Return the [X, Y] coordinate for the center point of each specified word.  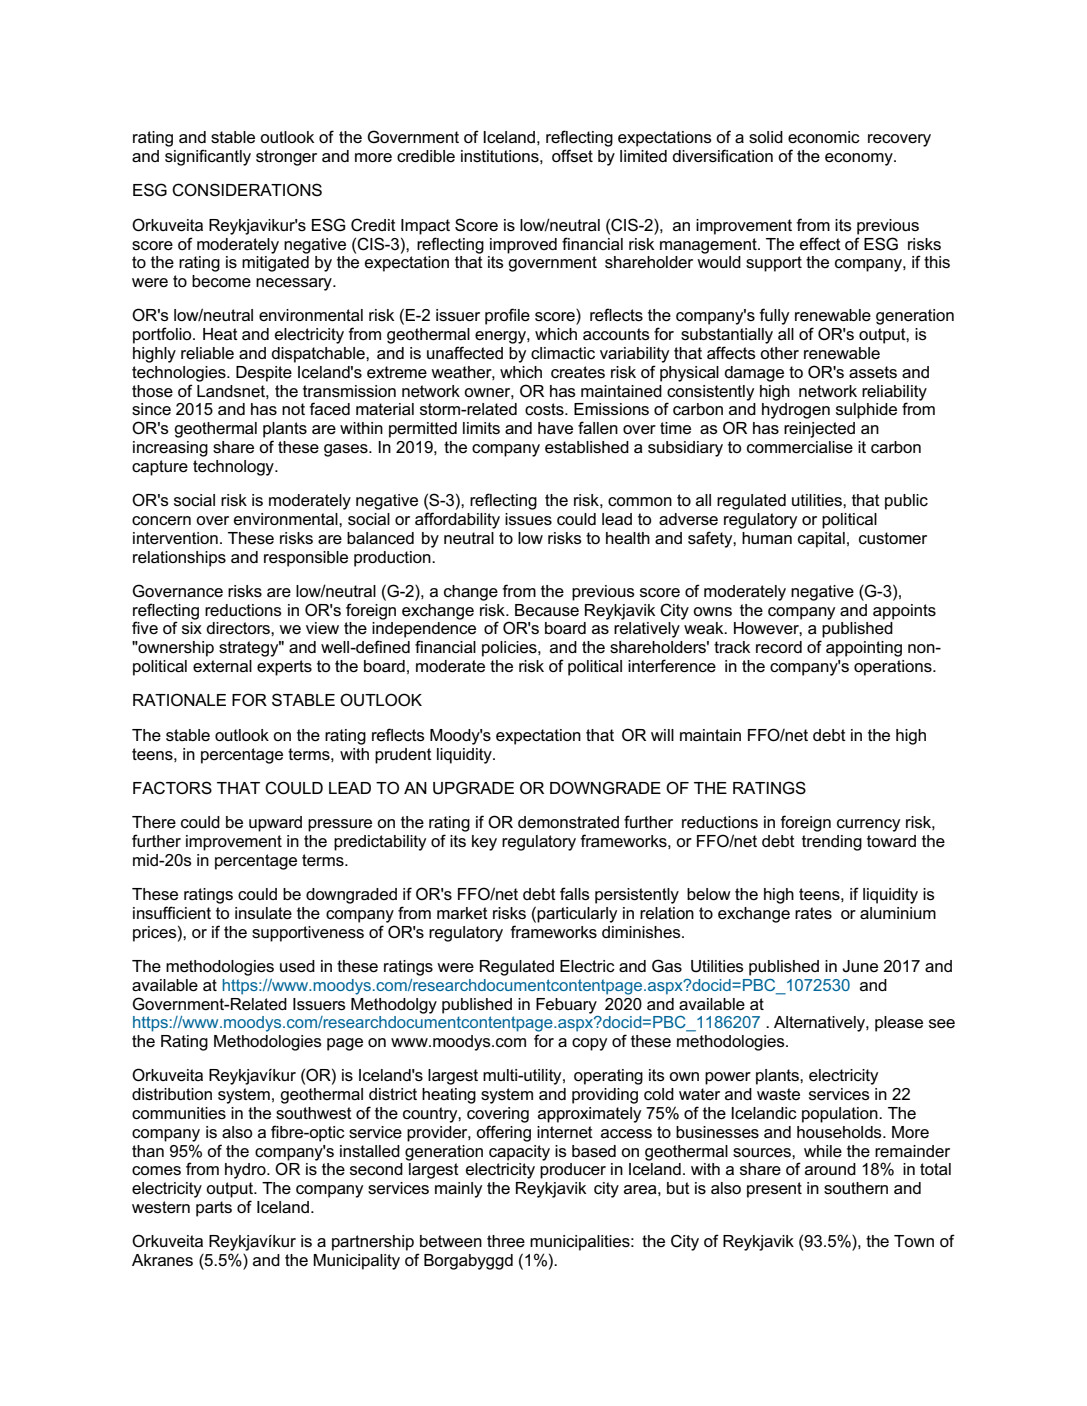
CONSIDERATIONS [247, 190]
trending [832, 843]
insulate [263, 913]
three [506, 1241]
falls [575, 893]
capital [821, 540]
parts [214, 1209]
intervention [175, 538]
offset [572, 155]
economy [860, 159]
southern [856, 1188]
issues [528, 519]
